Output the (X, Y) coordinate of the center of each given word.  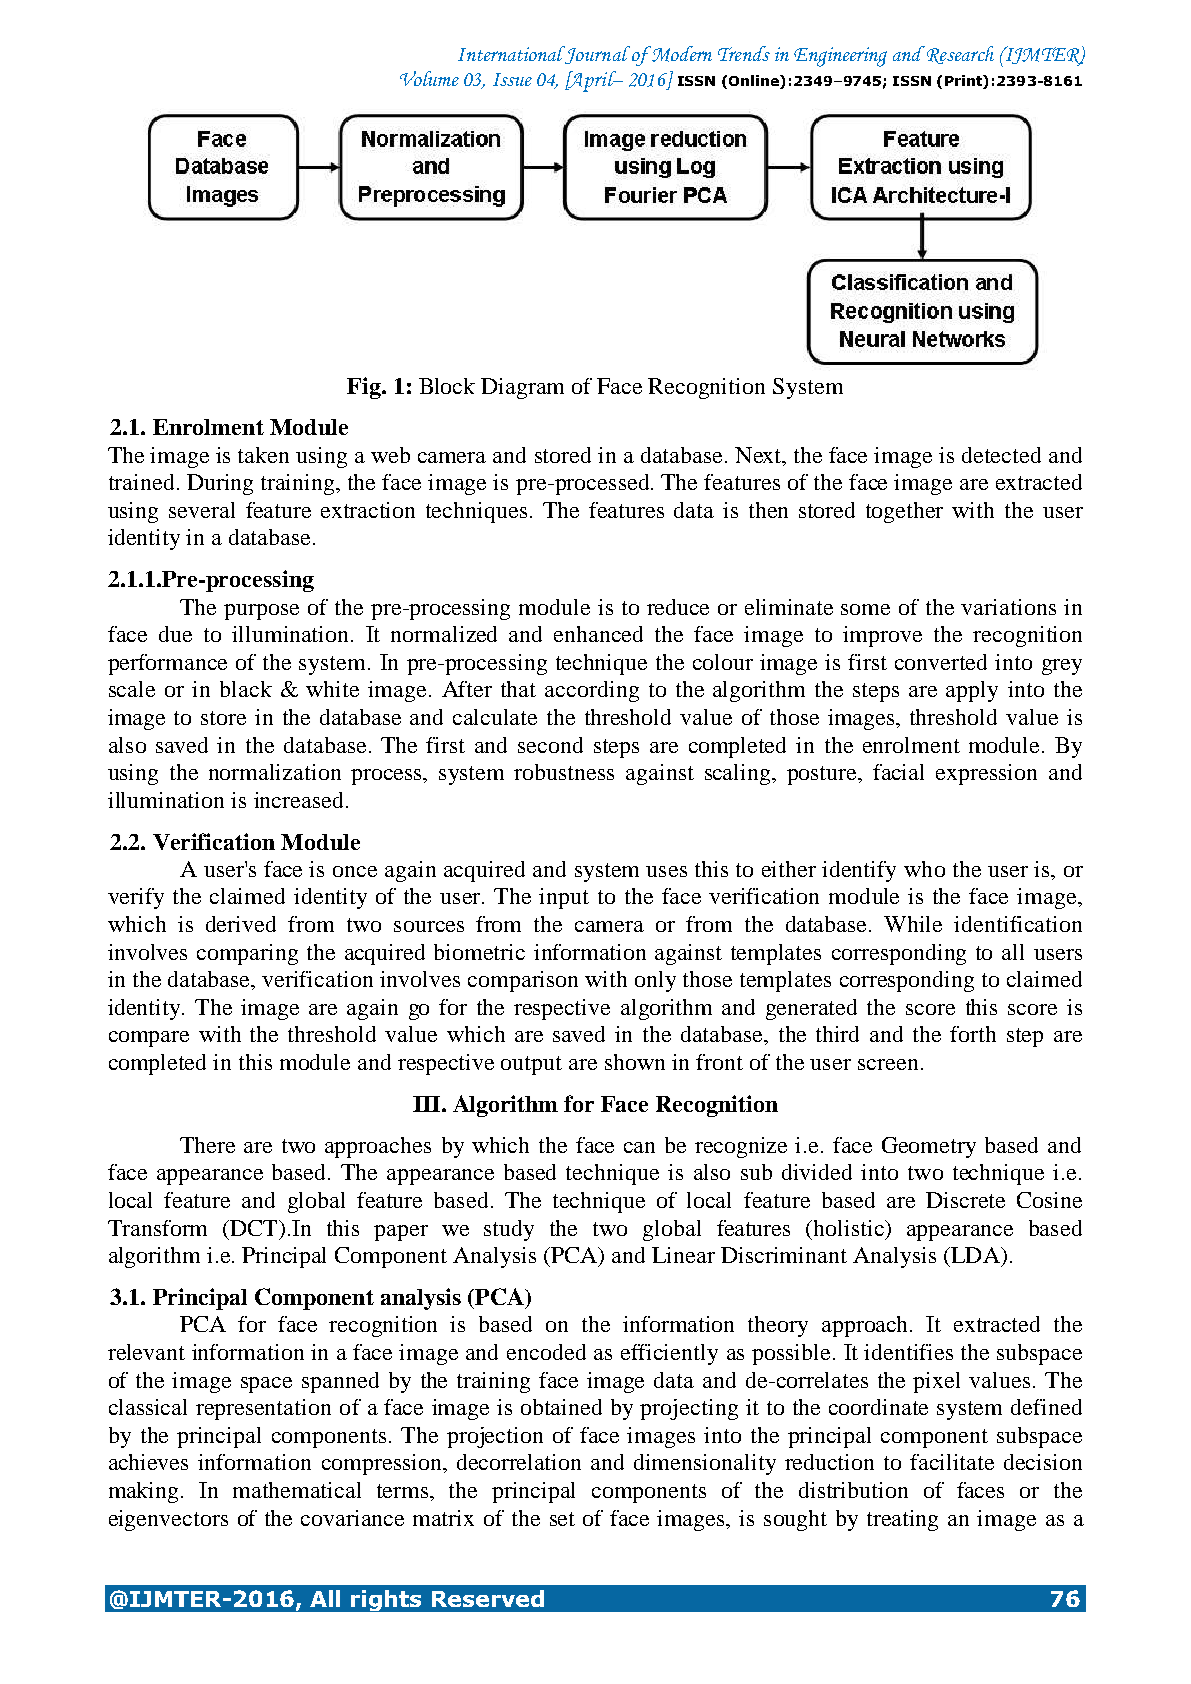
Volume (429, 78)
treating (902, 1520)
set (562, 1519)
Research (960, 55)
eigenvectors (168, 1520)
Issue (512, 79)
